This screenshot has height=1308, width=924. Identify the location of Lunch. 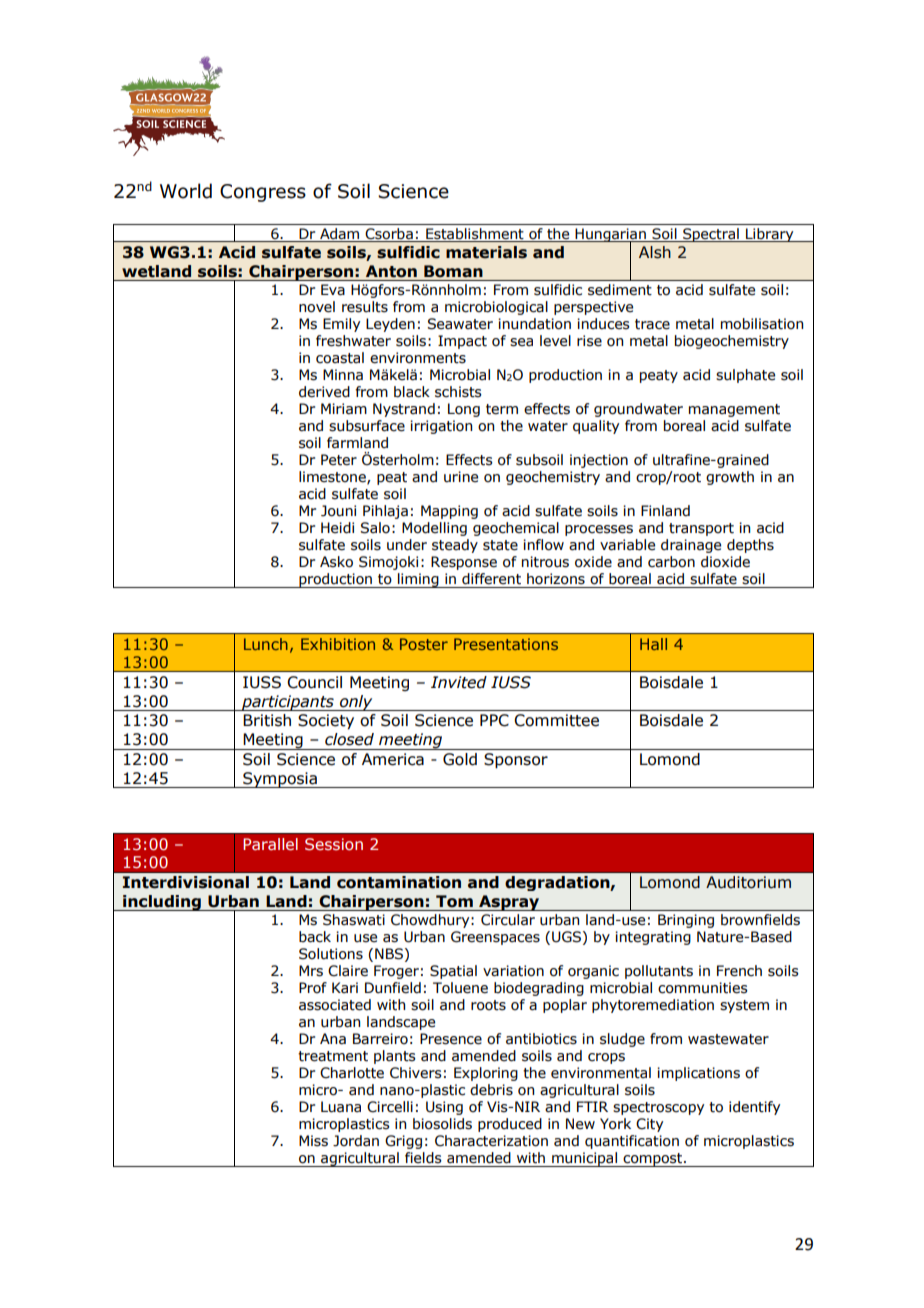
(266, 644).
